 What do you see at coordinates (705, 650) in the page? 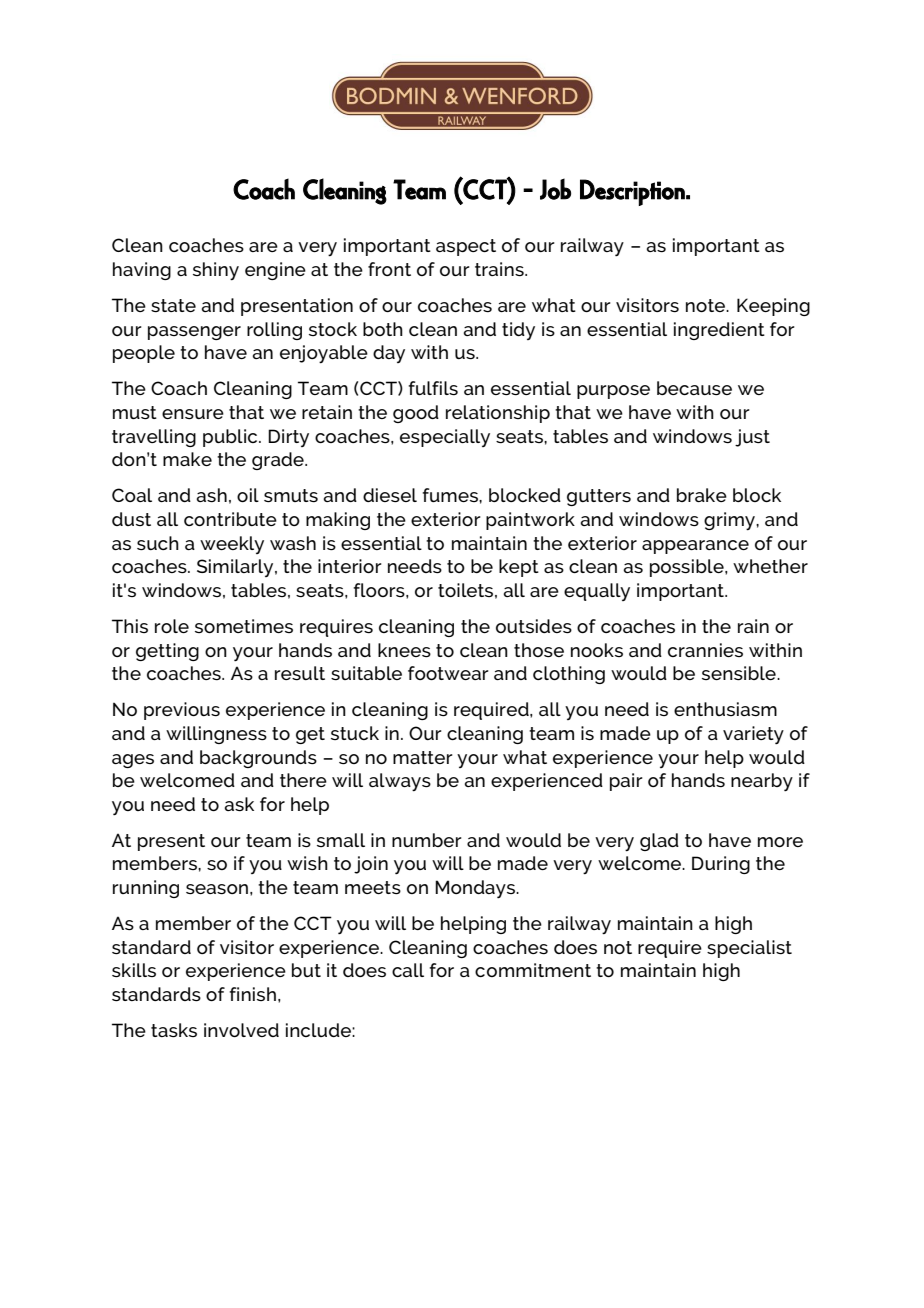
I see `crannies` at bounding box center [705, 650].
